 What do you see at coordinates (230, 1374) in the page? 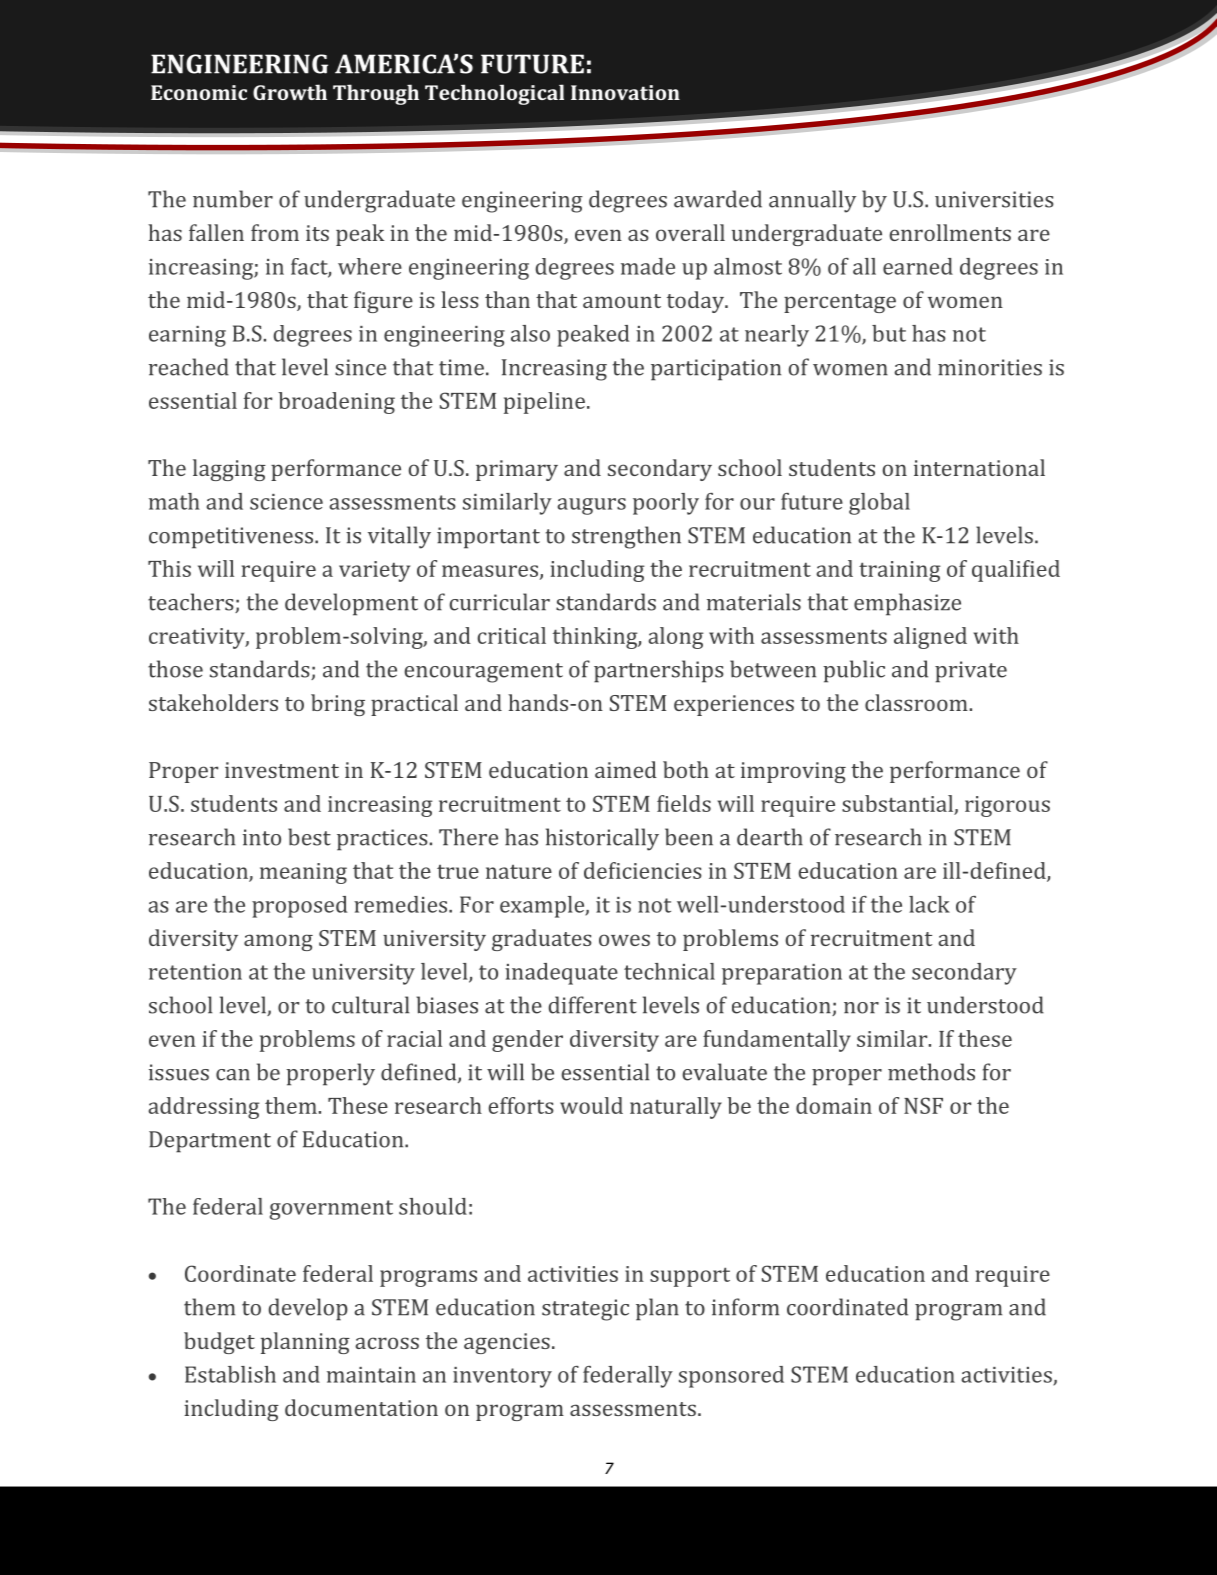
I see `Establish` at bounding box center [230, 1374].
